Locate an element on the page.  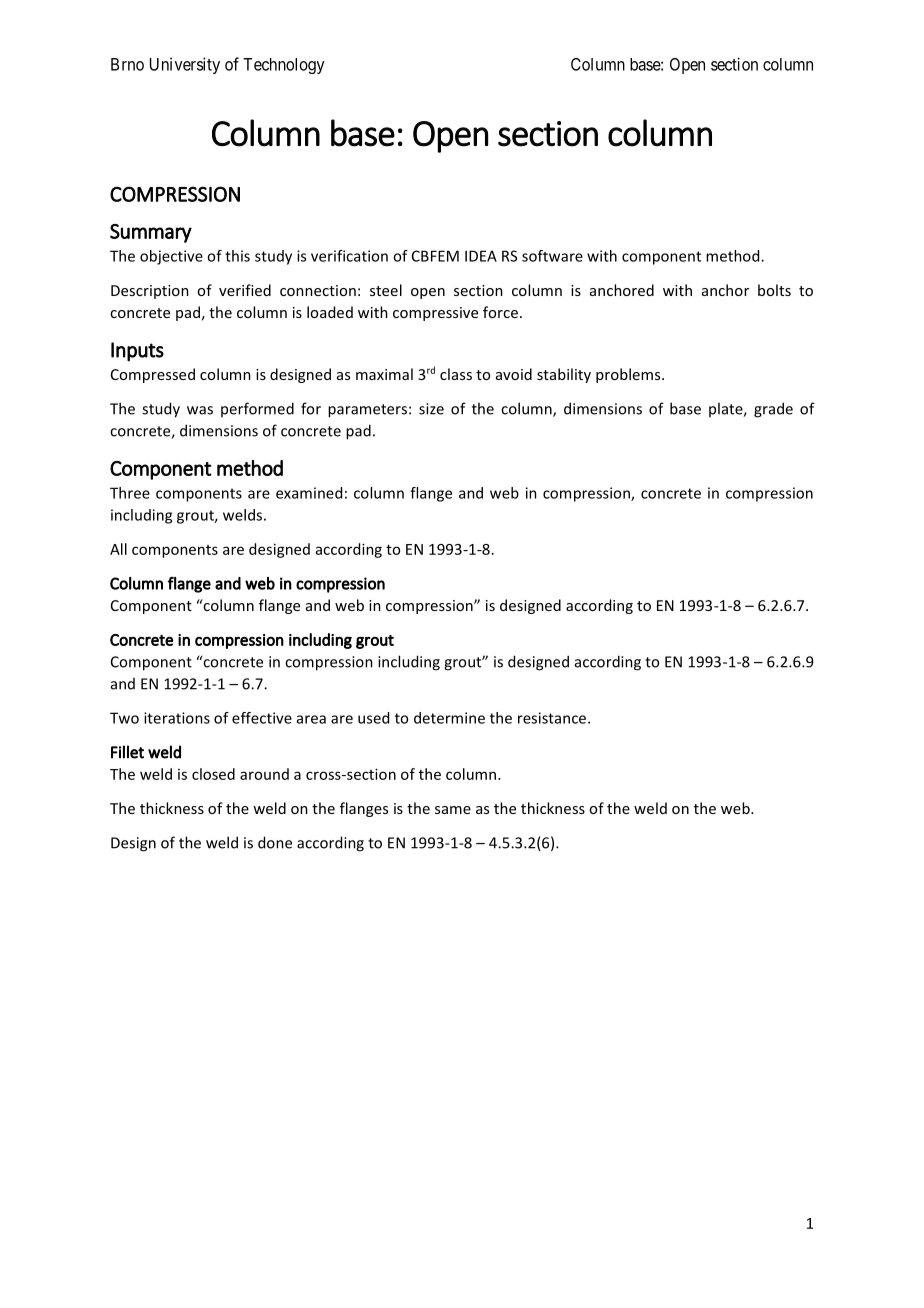
University is located at coordinates (185, 65).
